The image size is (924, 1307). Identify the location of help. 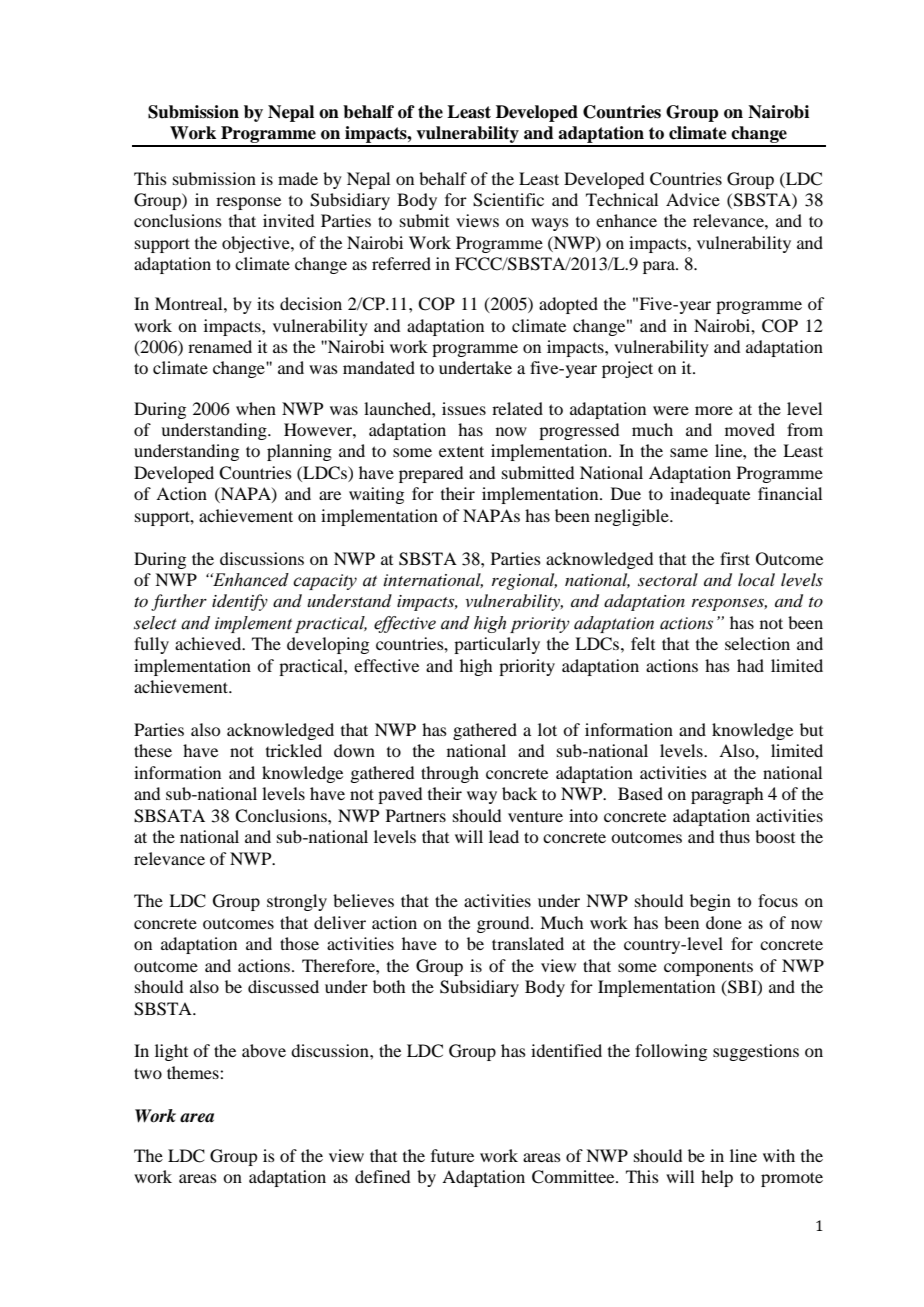
(717, 1178).
